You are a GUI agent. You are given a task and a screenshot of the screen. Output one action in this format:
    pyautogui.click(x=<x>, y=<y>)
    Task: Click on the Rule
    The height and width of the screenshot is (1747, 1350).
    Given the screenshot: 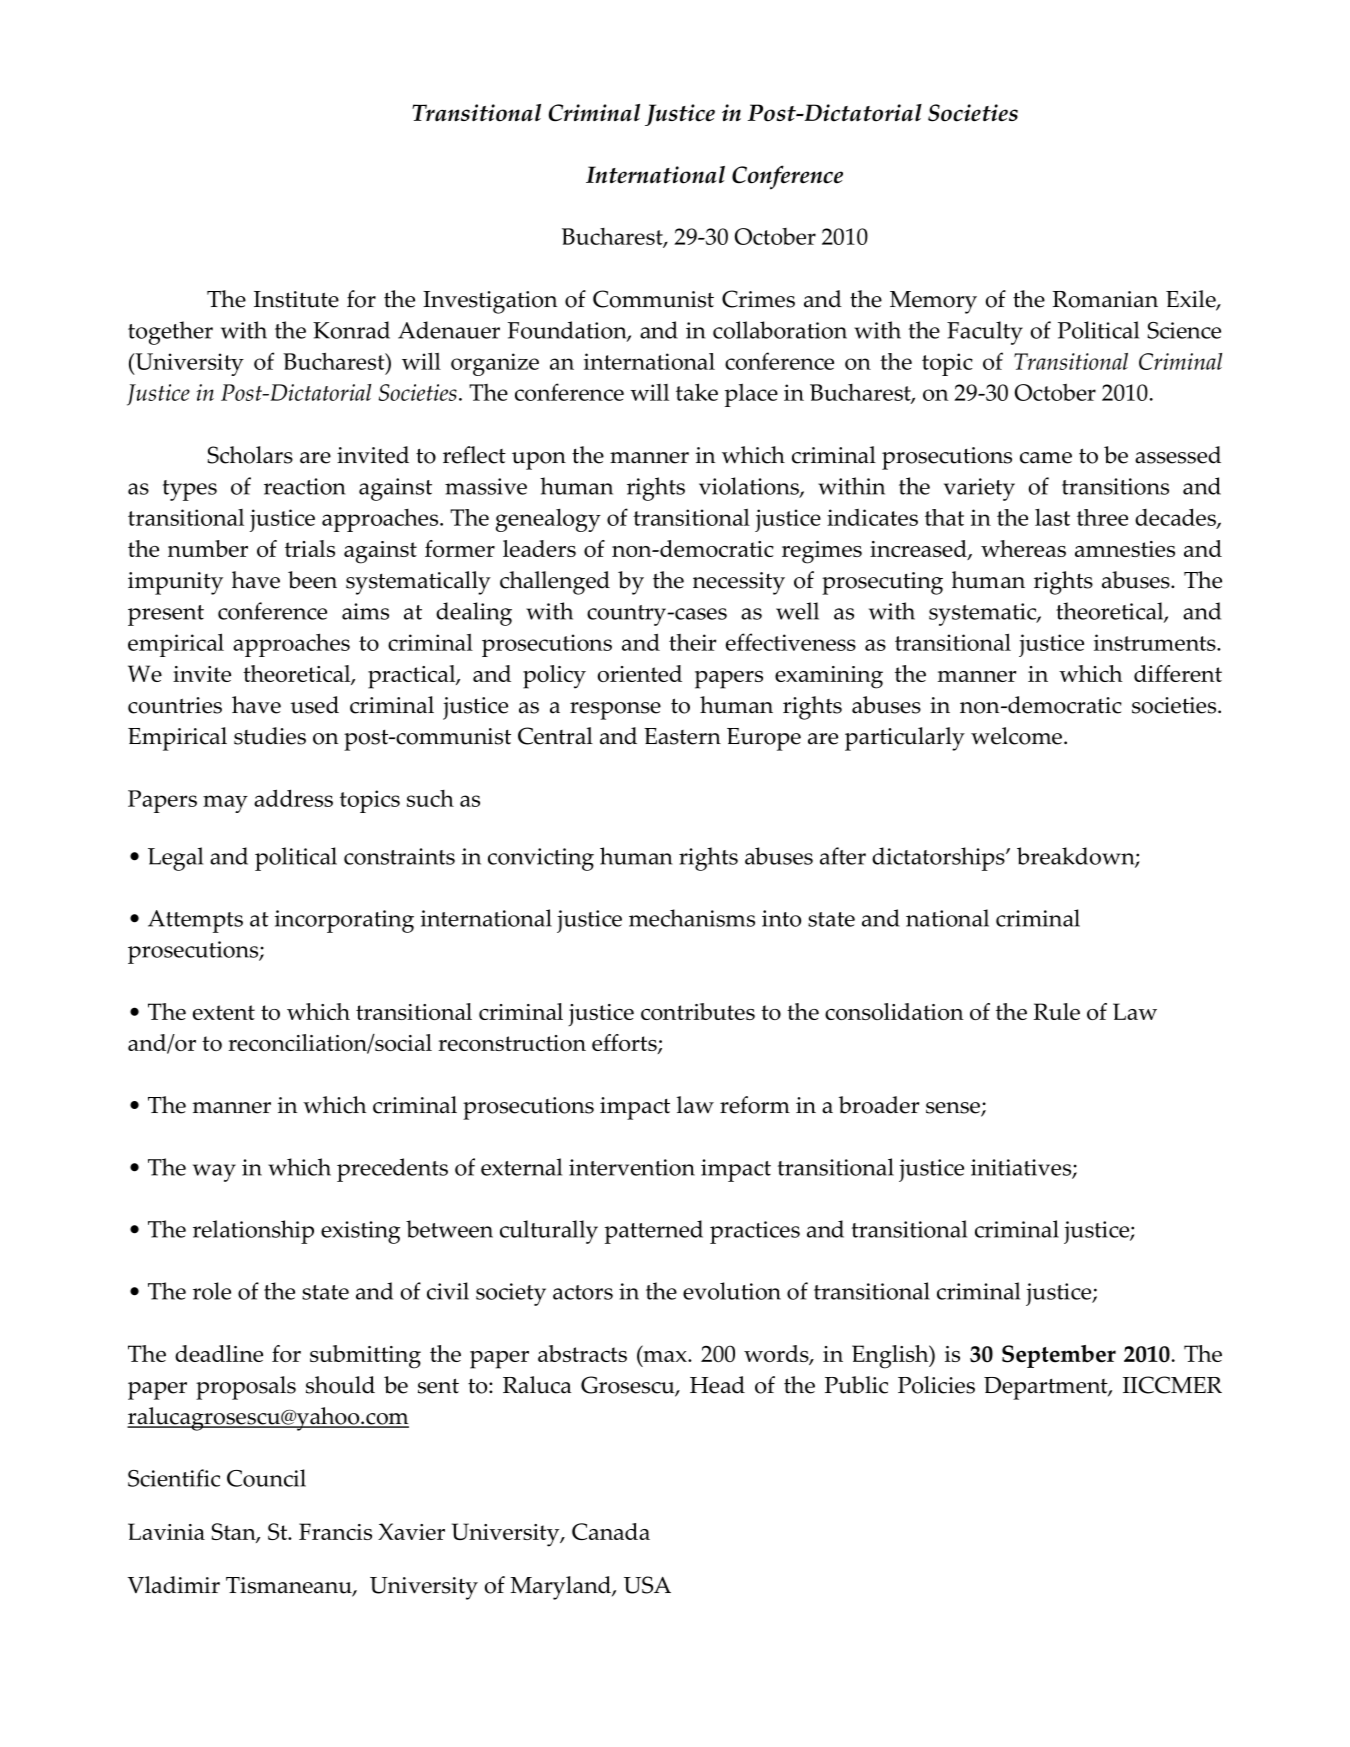 What is the action you would take?
    pyautogui.click(x=1057, y=1011)
